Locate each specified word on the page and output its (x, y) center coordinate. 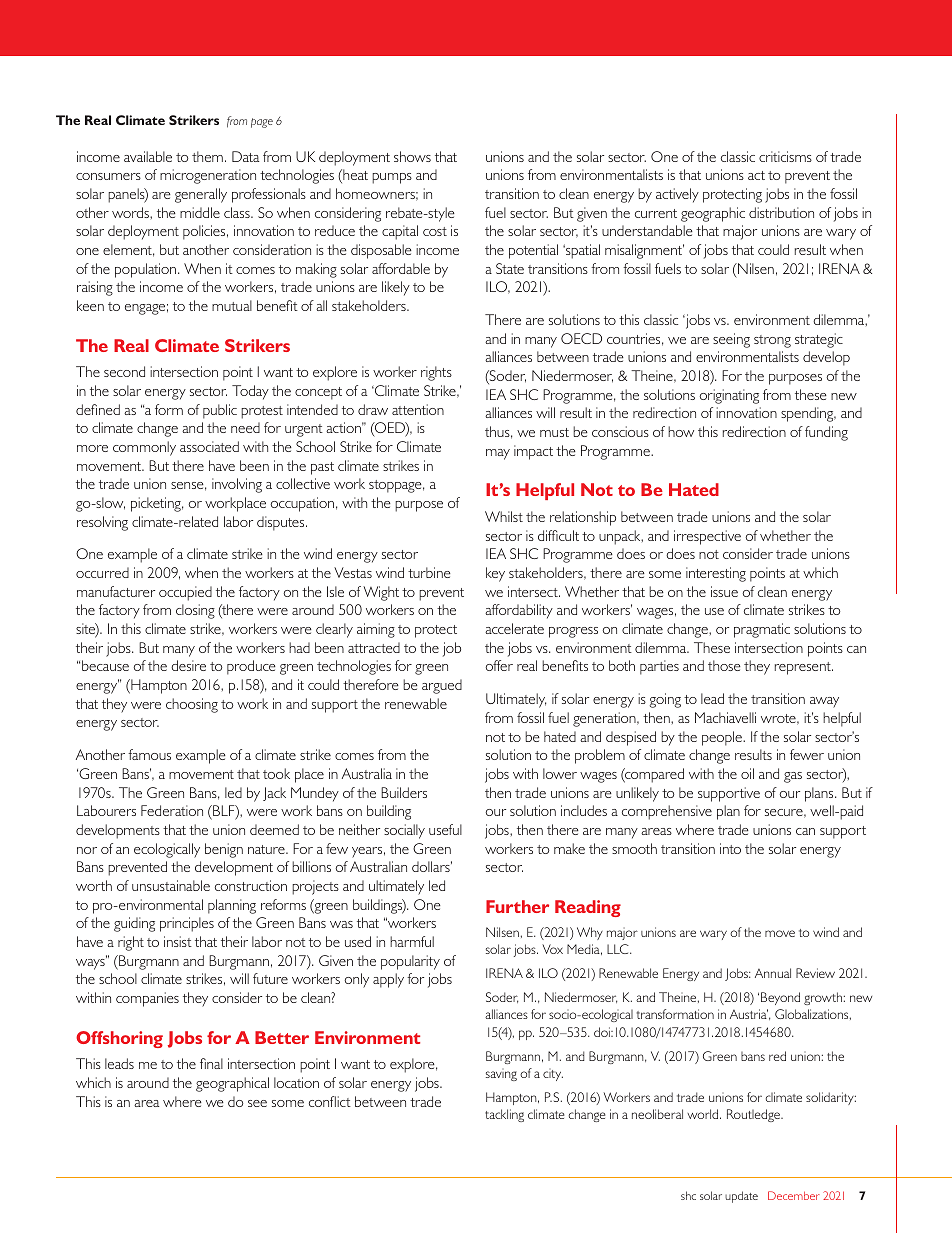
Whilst (504, 516)
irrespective (707, 537)
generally (201, 195)
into (730, 848)
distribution (781, 212)
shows (412, 156)
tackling (504, 1115)
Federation (172, 810)
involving (237, 485)
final (211, 1063)
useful (445, 829)
